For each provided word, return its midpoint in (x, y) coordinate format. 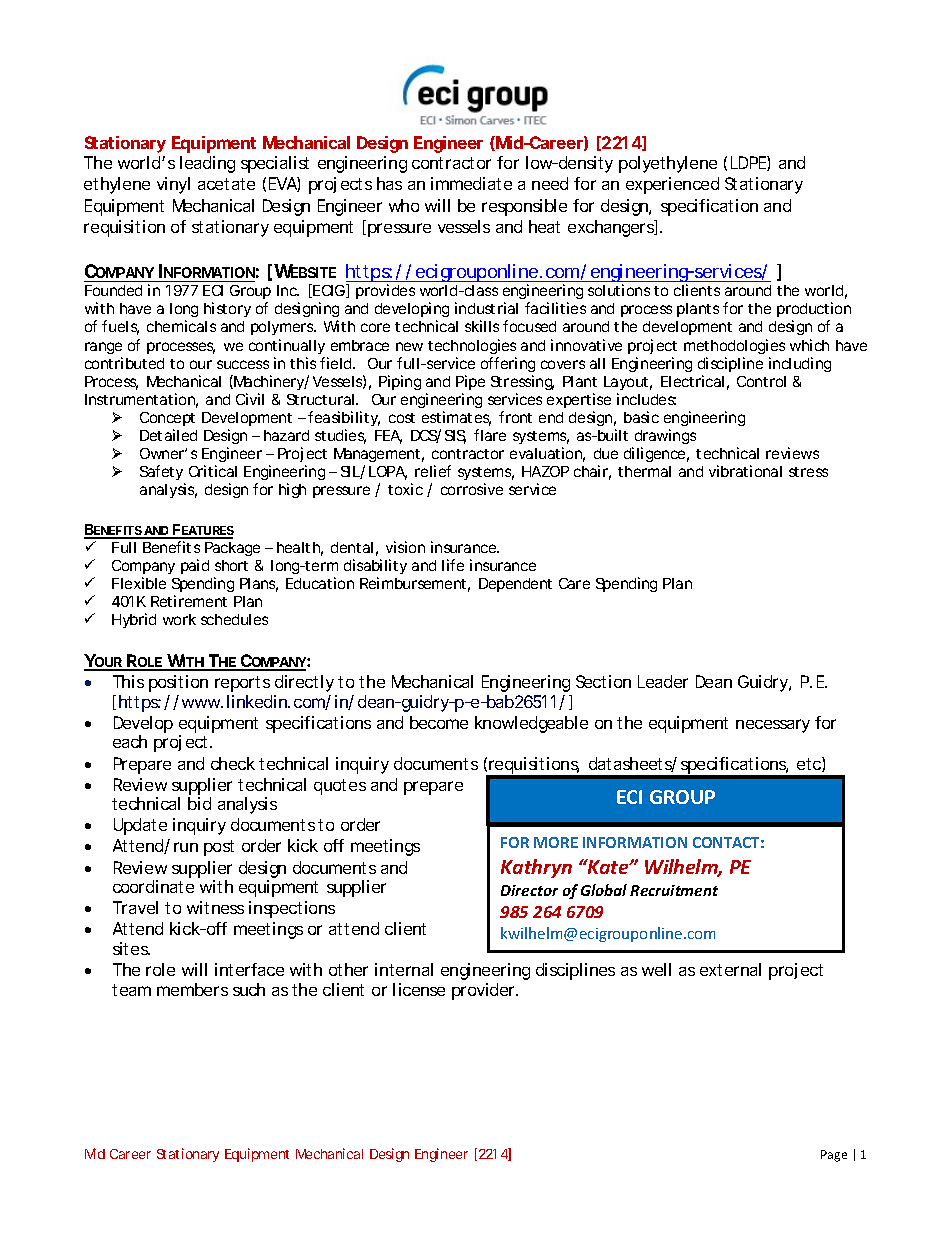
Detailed (168, 435)
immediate (471, 183)
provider (485, 991)
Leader (663, 681)
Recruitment (674, 890)
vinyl (173, 185)
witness (215, 907)
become (439, 722)
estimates (456, 418)
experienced (672, 185)
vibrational (745, 471)
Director (529, 890)
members (192, 989)
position (178, 683)
